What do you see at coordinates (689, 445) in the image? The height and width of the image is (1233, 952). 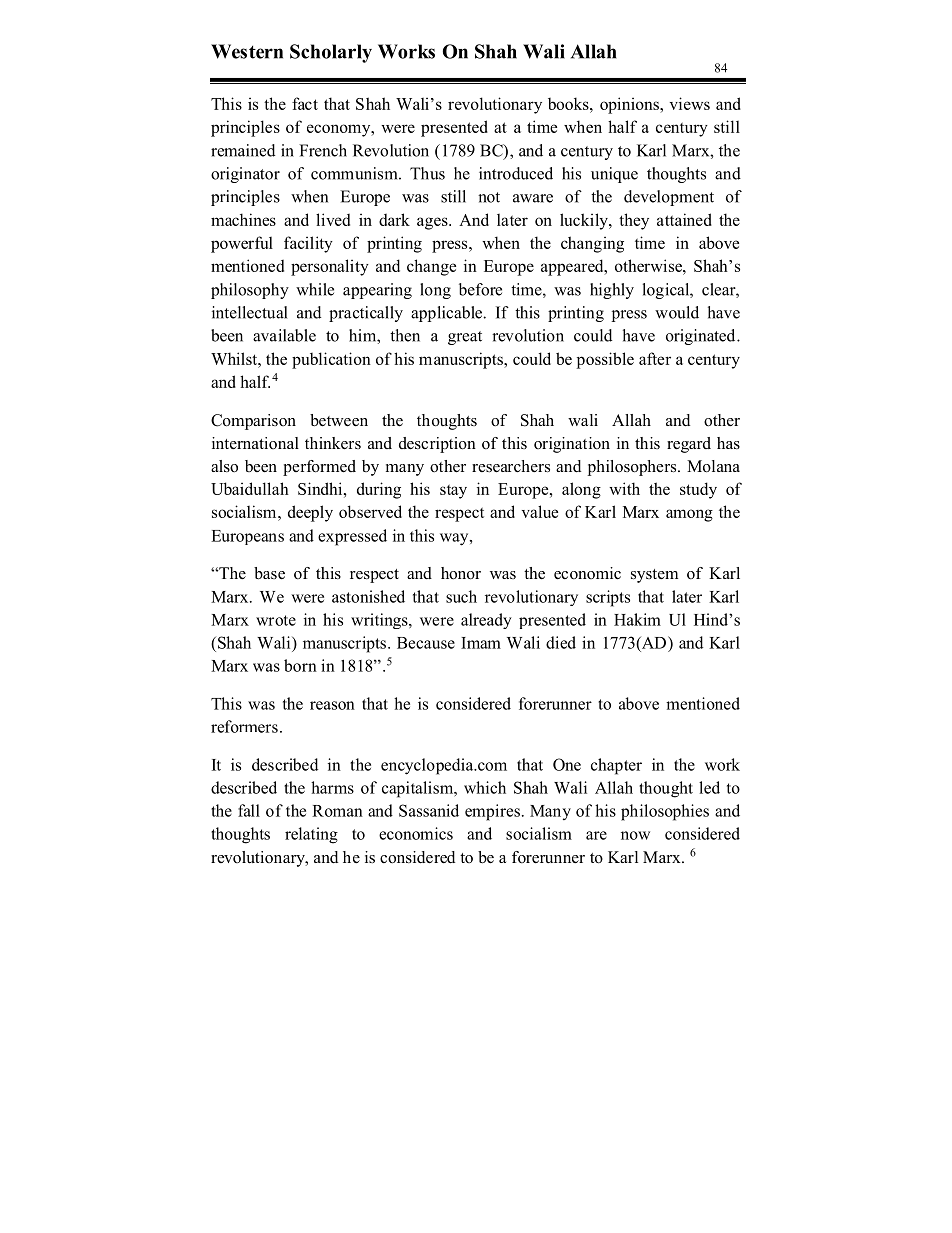 I see `regard` at bounding box center [689, 445].
